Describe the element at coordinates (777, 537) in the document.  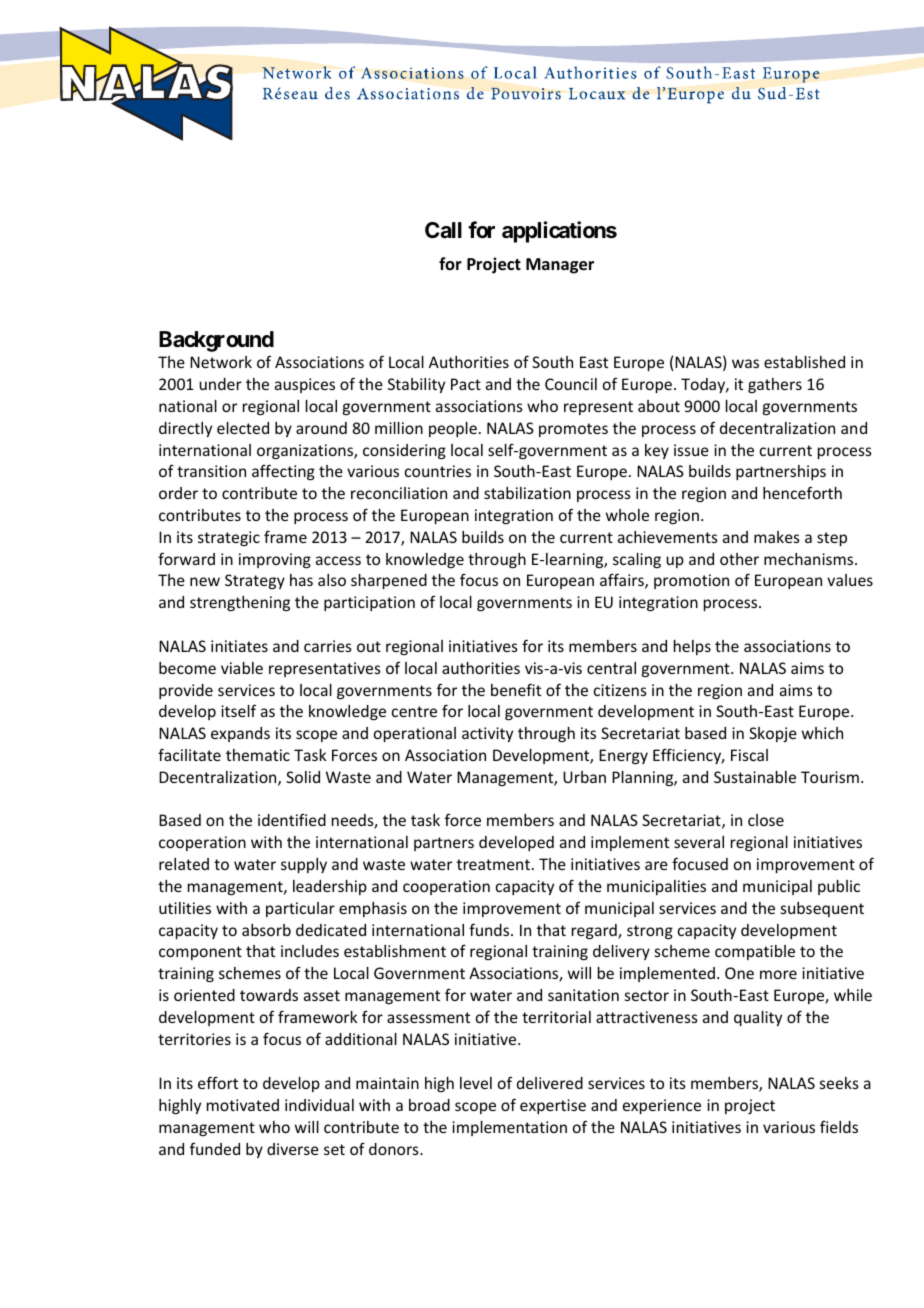
I see `makes` at that location.
